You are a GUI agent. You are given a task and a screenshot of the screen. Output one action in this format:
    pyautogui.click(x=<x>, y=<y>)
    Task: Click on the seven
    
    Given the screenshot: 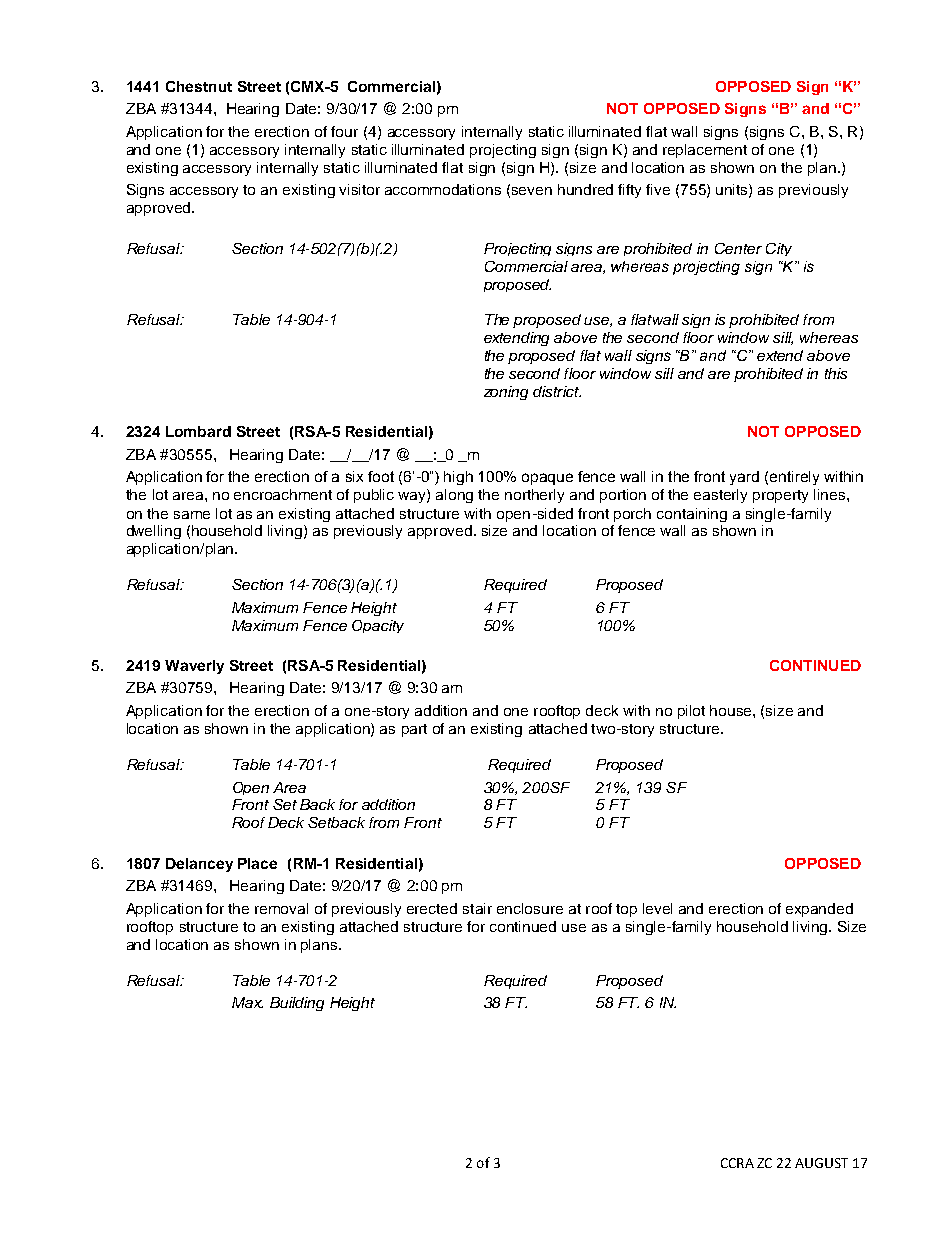 What is the action you would take?
    pyautogui.click(x=532, y=191)
